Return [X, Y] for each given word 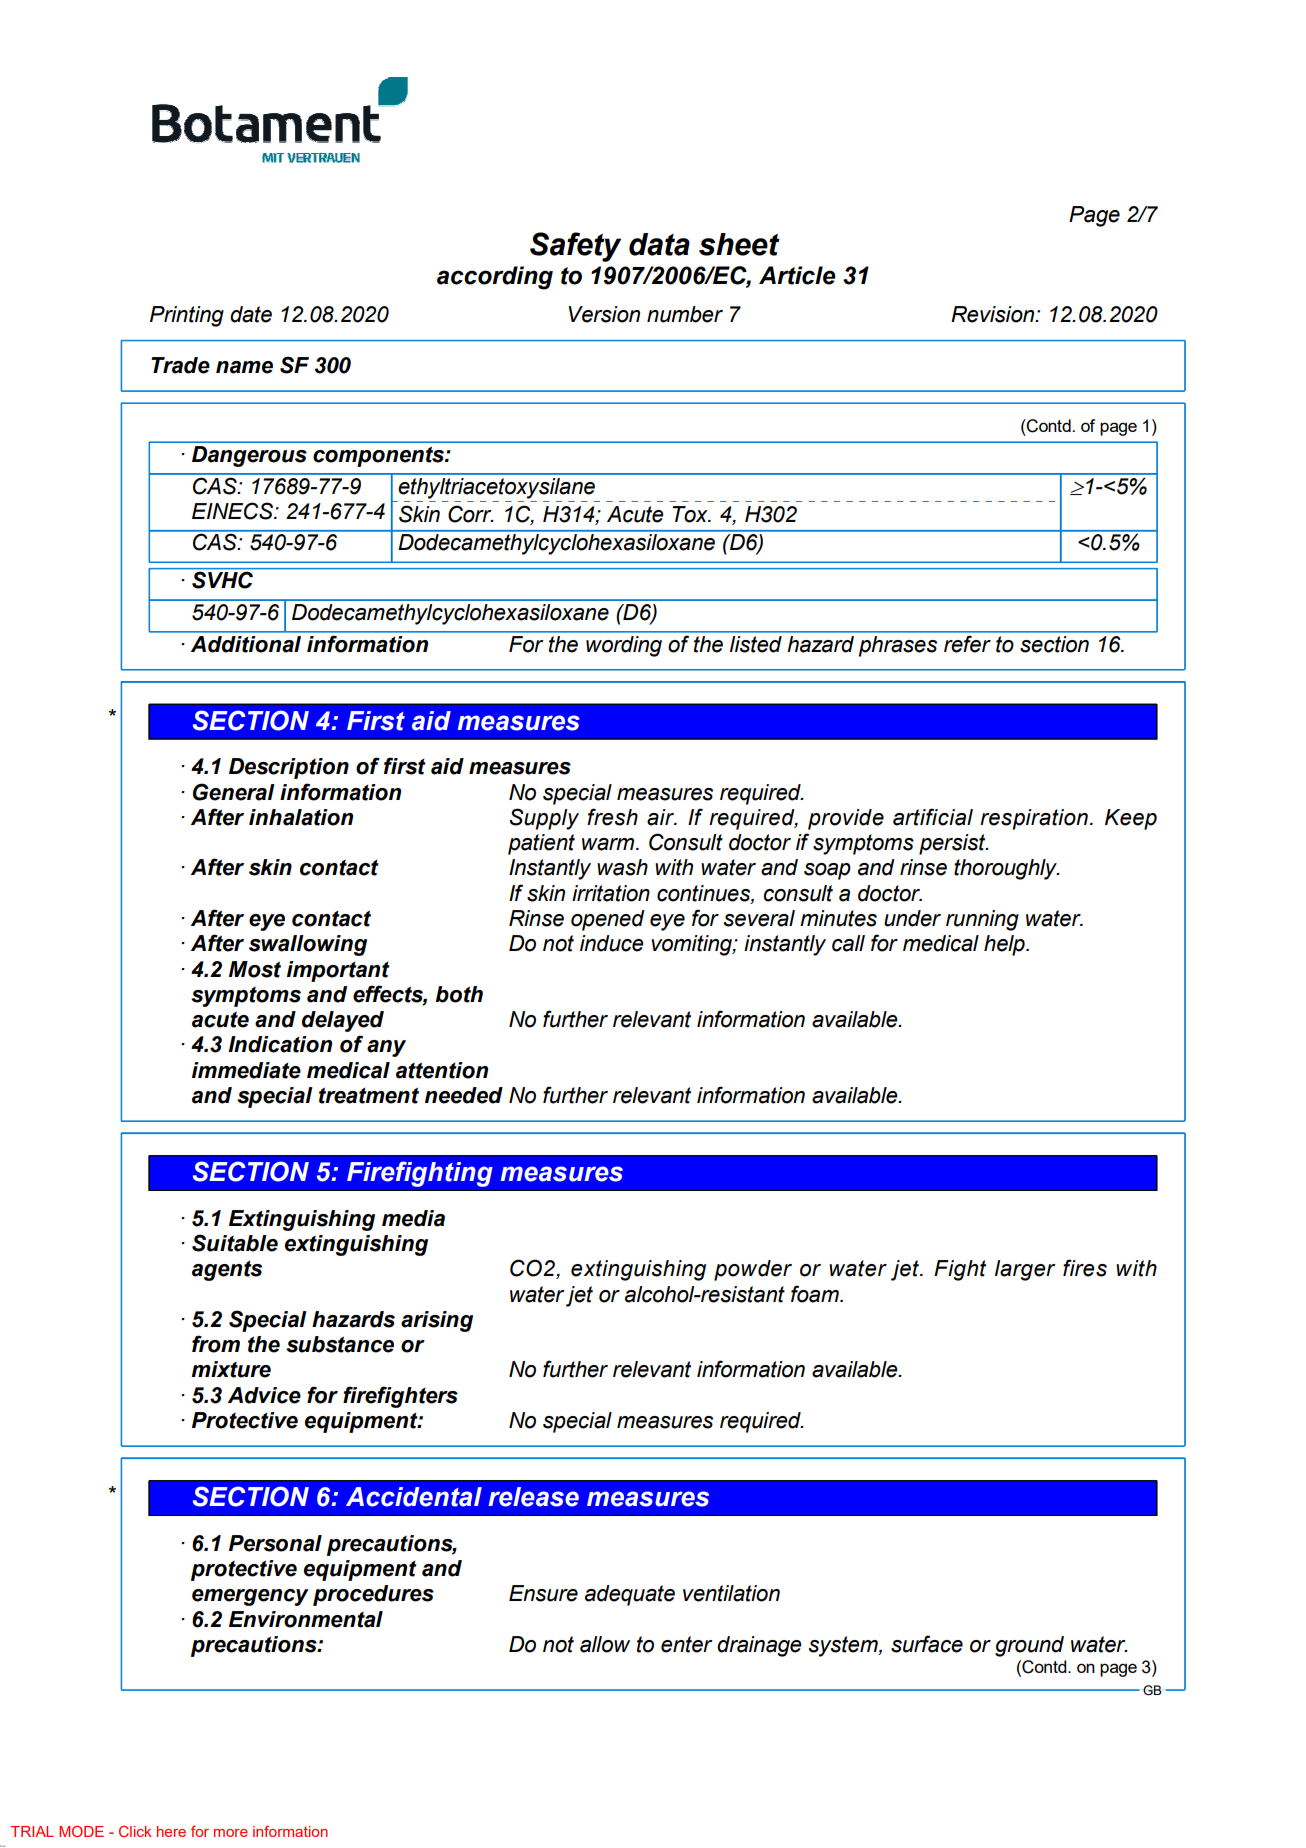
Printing [187, 316]
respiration [1034, 819]
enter [687, 1644]
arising [437, 1321]
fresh [612, 817]
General [234, 792]
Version [604, 314]
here [171, 1831]
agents [227, 1271]
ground [1029, 1646]
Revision [994, 314]
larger [1025, 1270]
